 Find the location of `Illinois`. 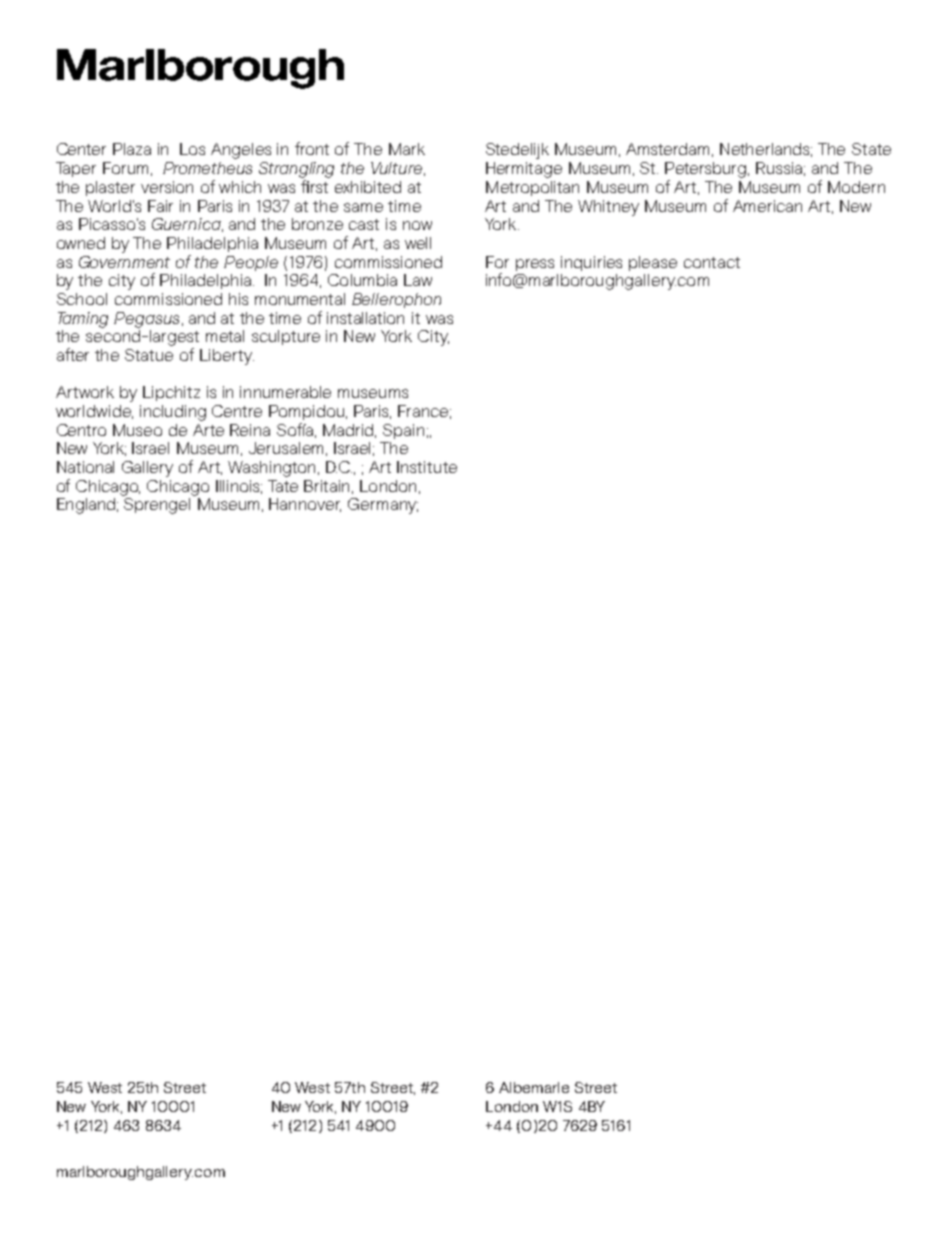

Illinois is located at coordinates (239, 487).
